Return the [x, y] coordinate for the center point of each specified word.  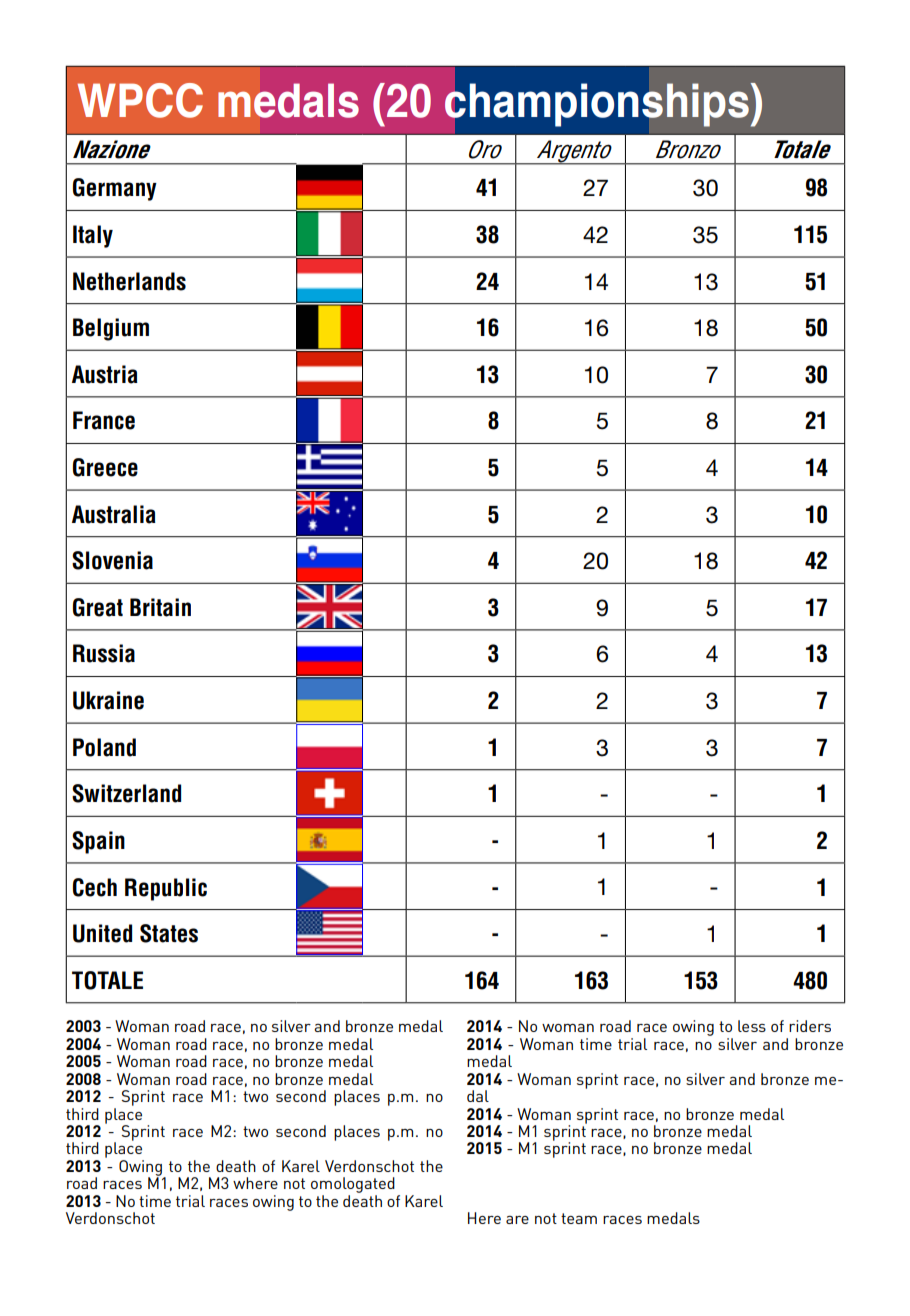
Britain [160, 607]
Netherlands [129, 281]
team [579, 1218]
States [169, 933]
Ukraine [108, 700]
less [752, 1026]
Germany [115, 189]
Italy [93, 236]
